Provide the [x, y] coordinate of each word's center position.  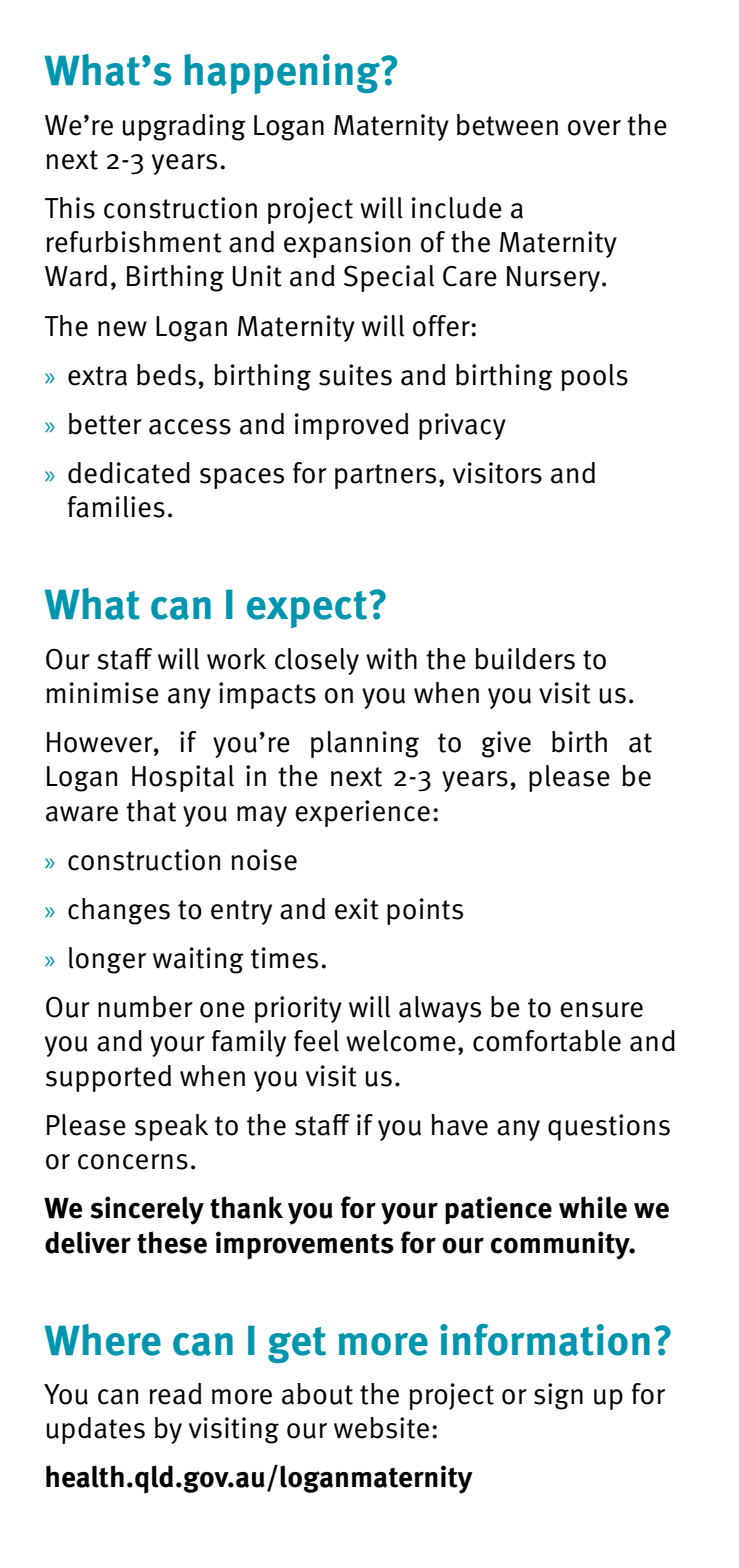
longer [107, 960]
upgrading [184, 127]
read [175, 1394]
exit [357, 909]
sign [558, 1396]
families [116, 507]
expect [307, 609]
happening [283, 74]
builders [525, 659]
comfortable [547, 1041]
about [317, 1394]
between [507, 125]
